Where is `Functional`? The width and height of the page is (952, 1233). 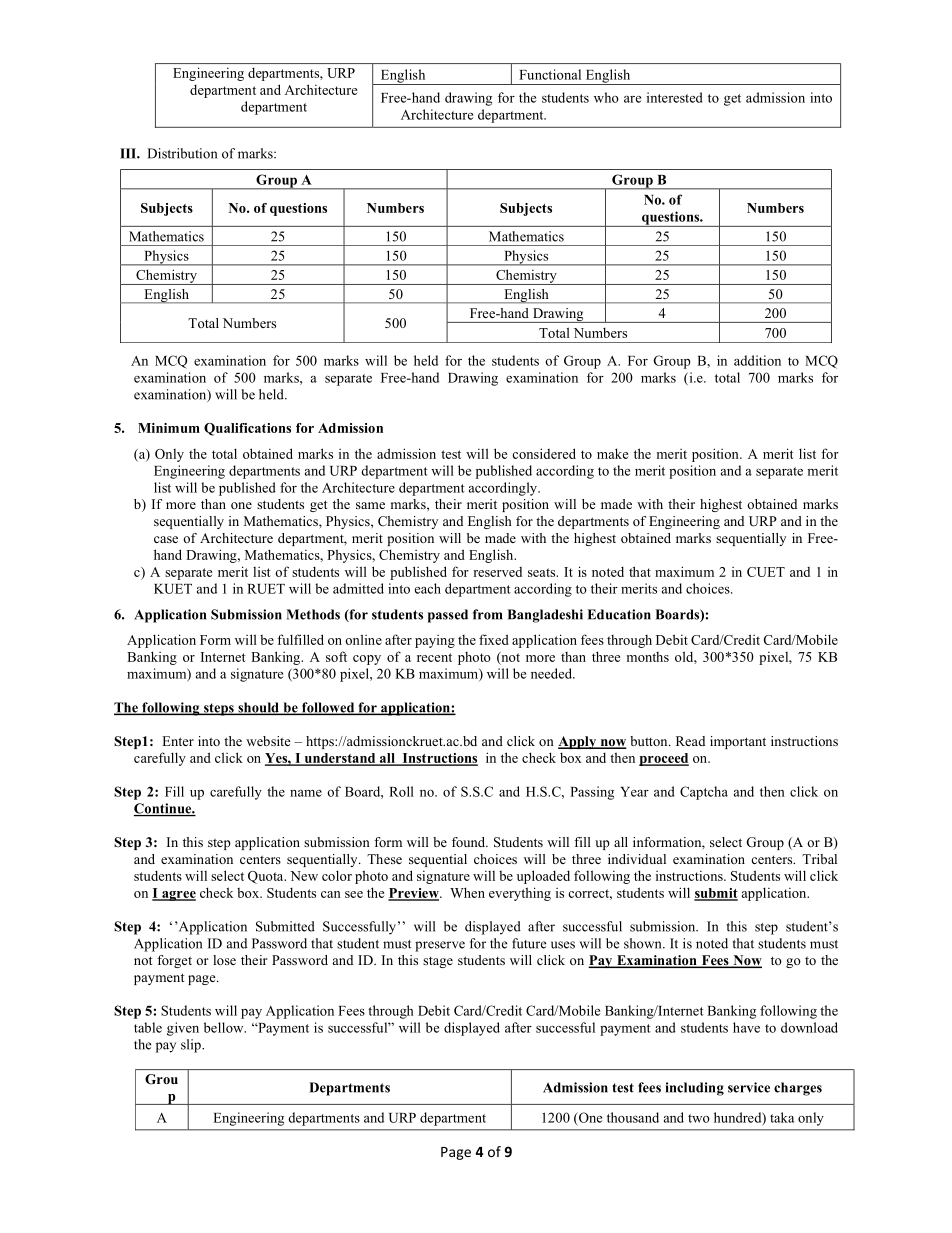
Functional is located at coordinates (550, 74).
